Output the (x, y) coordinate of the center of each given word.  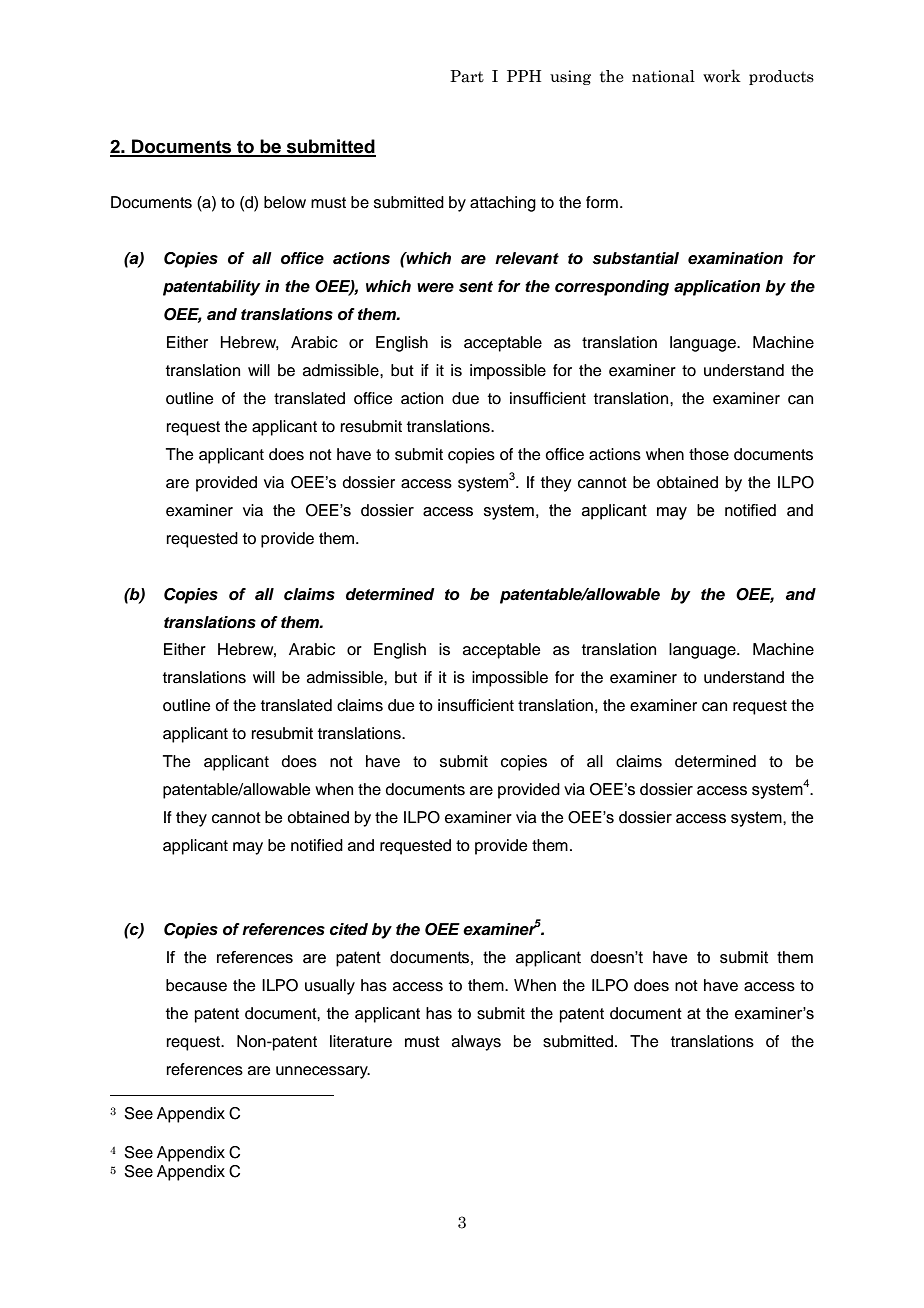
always (476, 1043)
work (722, 76)
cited (349, 929)
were (435, 288)
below (285, 202)
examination (735, 258)
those (709, 454)
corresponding (612, 288)
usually (330, 987)
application (717, 288)
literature (361, 1041)
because (196, 985)
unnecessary (323, 1072)
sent (476, 287)
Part (467, 76)
